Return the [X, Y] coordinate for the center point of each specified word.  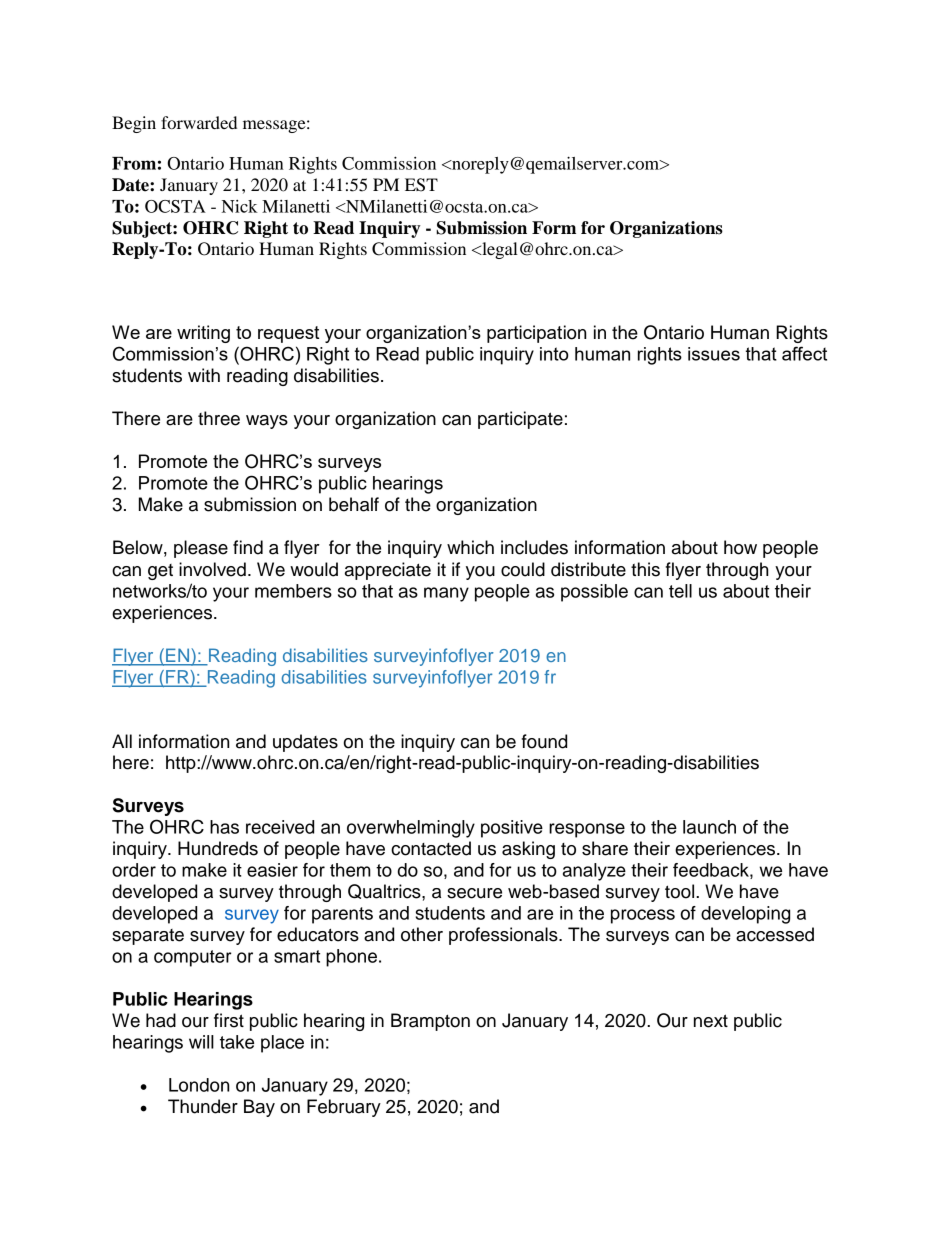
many [446, 594]
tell [680, 591]
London [199, 1085]
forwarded [199, 122]
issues [714, 354]
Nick [240, 206]
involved [212, 569]
